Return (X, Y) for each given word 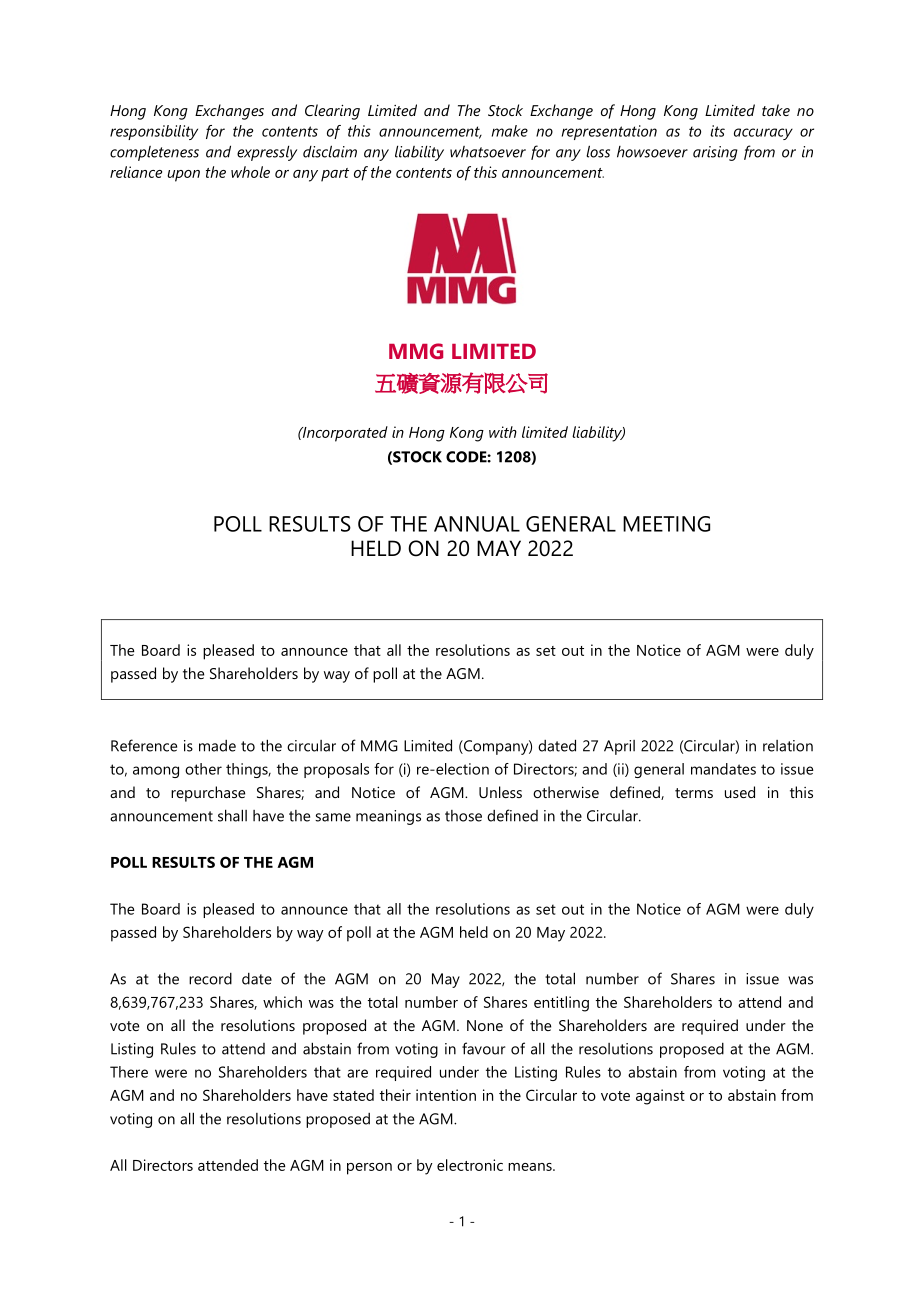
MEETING (666, 524)
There (129, 1072)
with (503, 432)
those (463, 816)
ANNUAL (477, 524)
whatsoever (488, 152)
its (717, 131)
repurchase (208, 794)
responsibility (154, 132)
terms (694, 793)
